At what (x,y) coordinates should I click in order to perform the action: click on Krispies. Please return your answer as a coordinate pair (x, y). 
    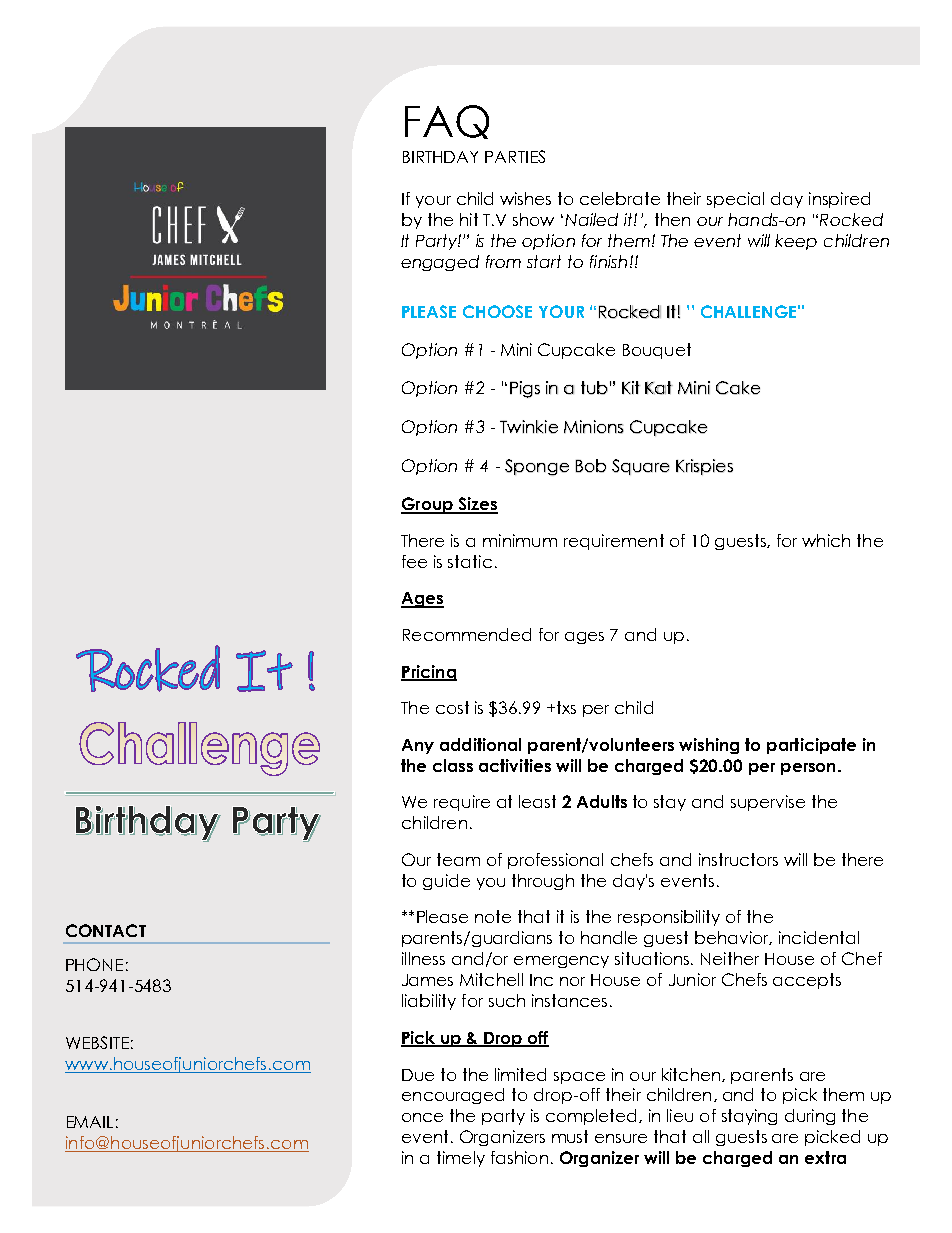
    Looking at the image, I should click on (704, 467).
